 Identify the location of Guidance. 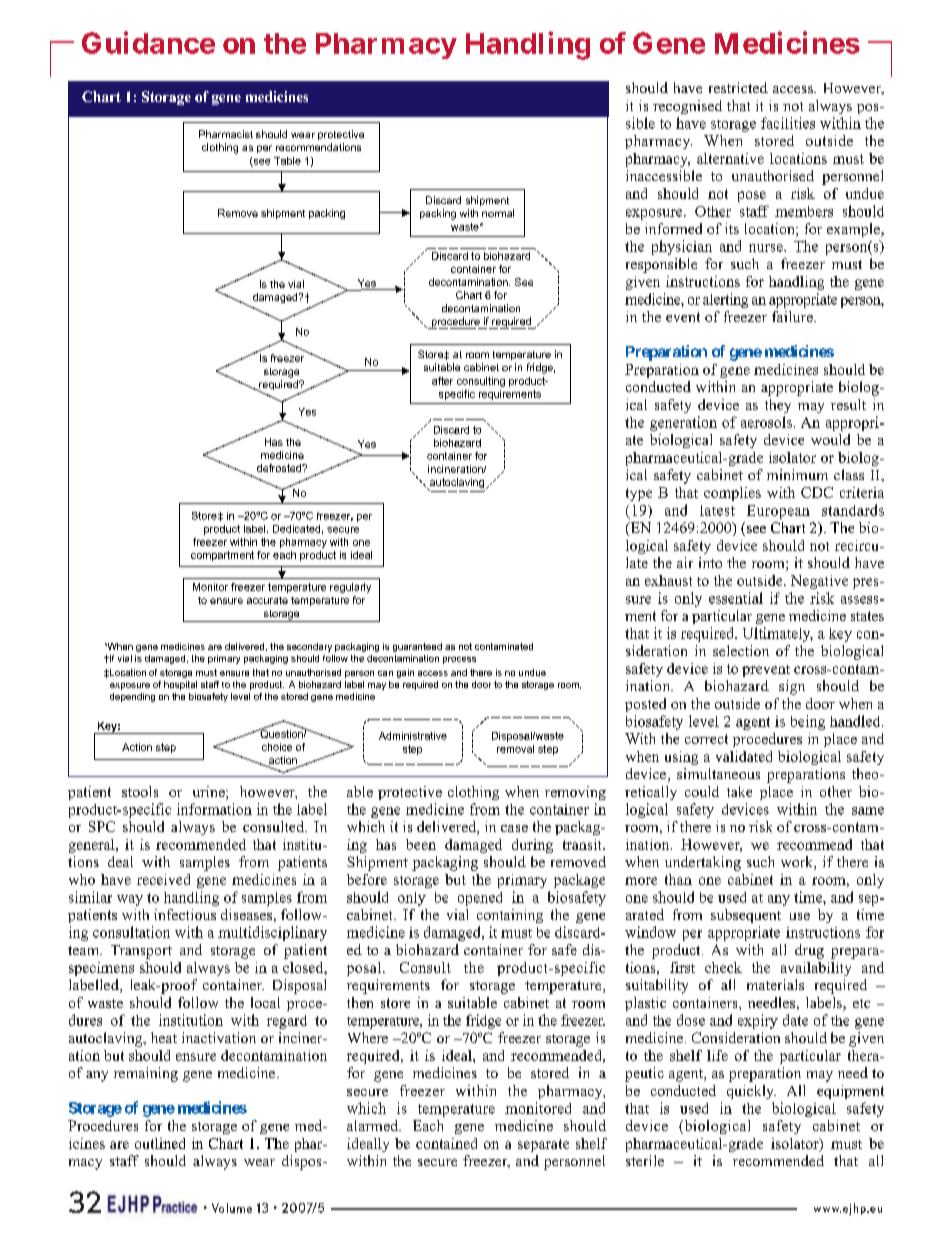
(148, 42).
